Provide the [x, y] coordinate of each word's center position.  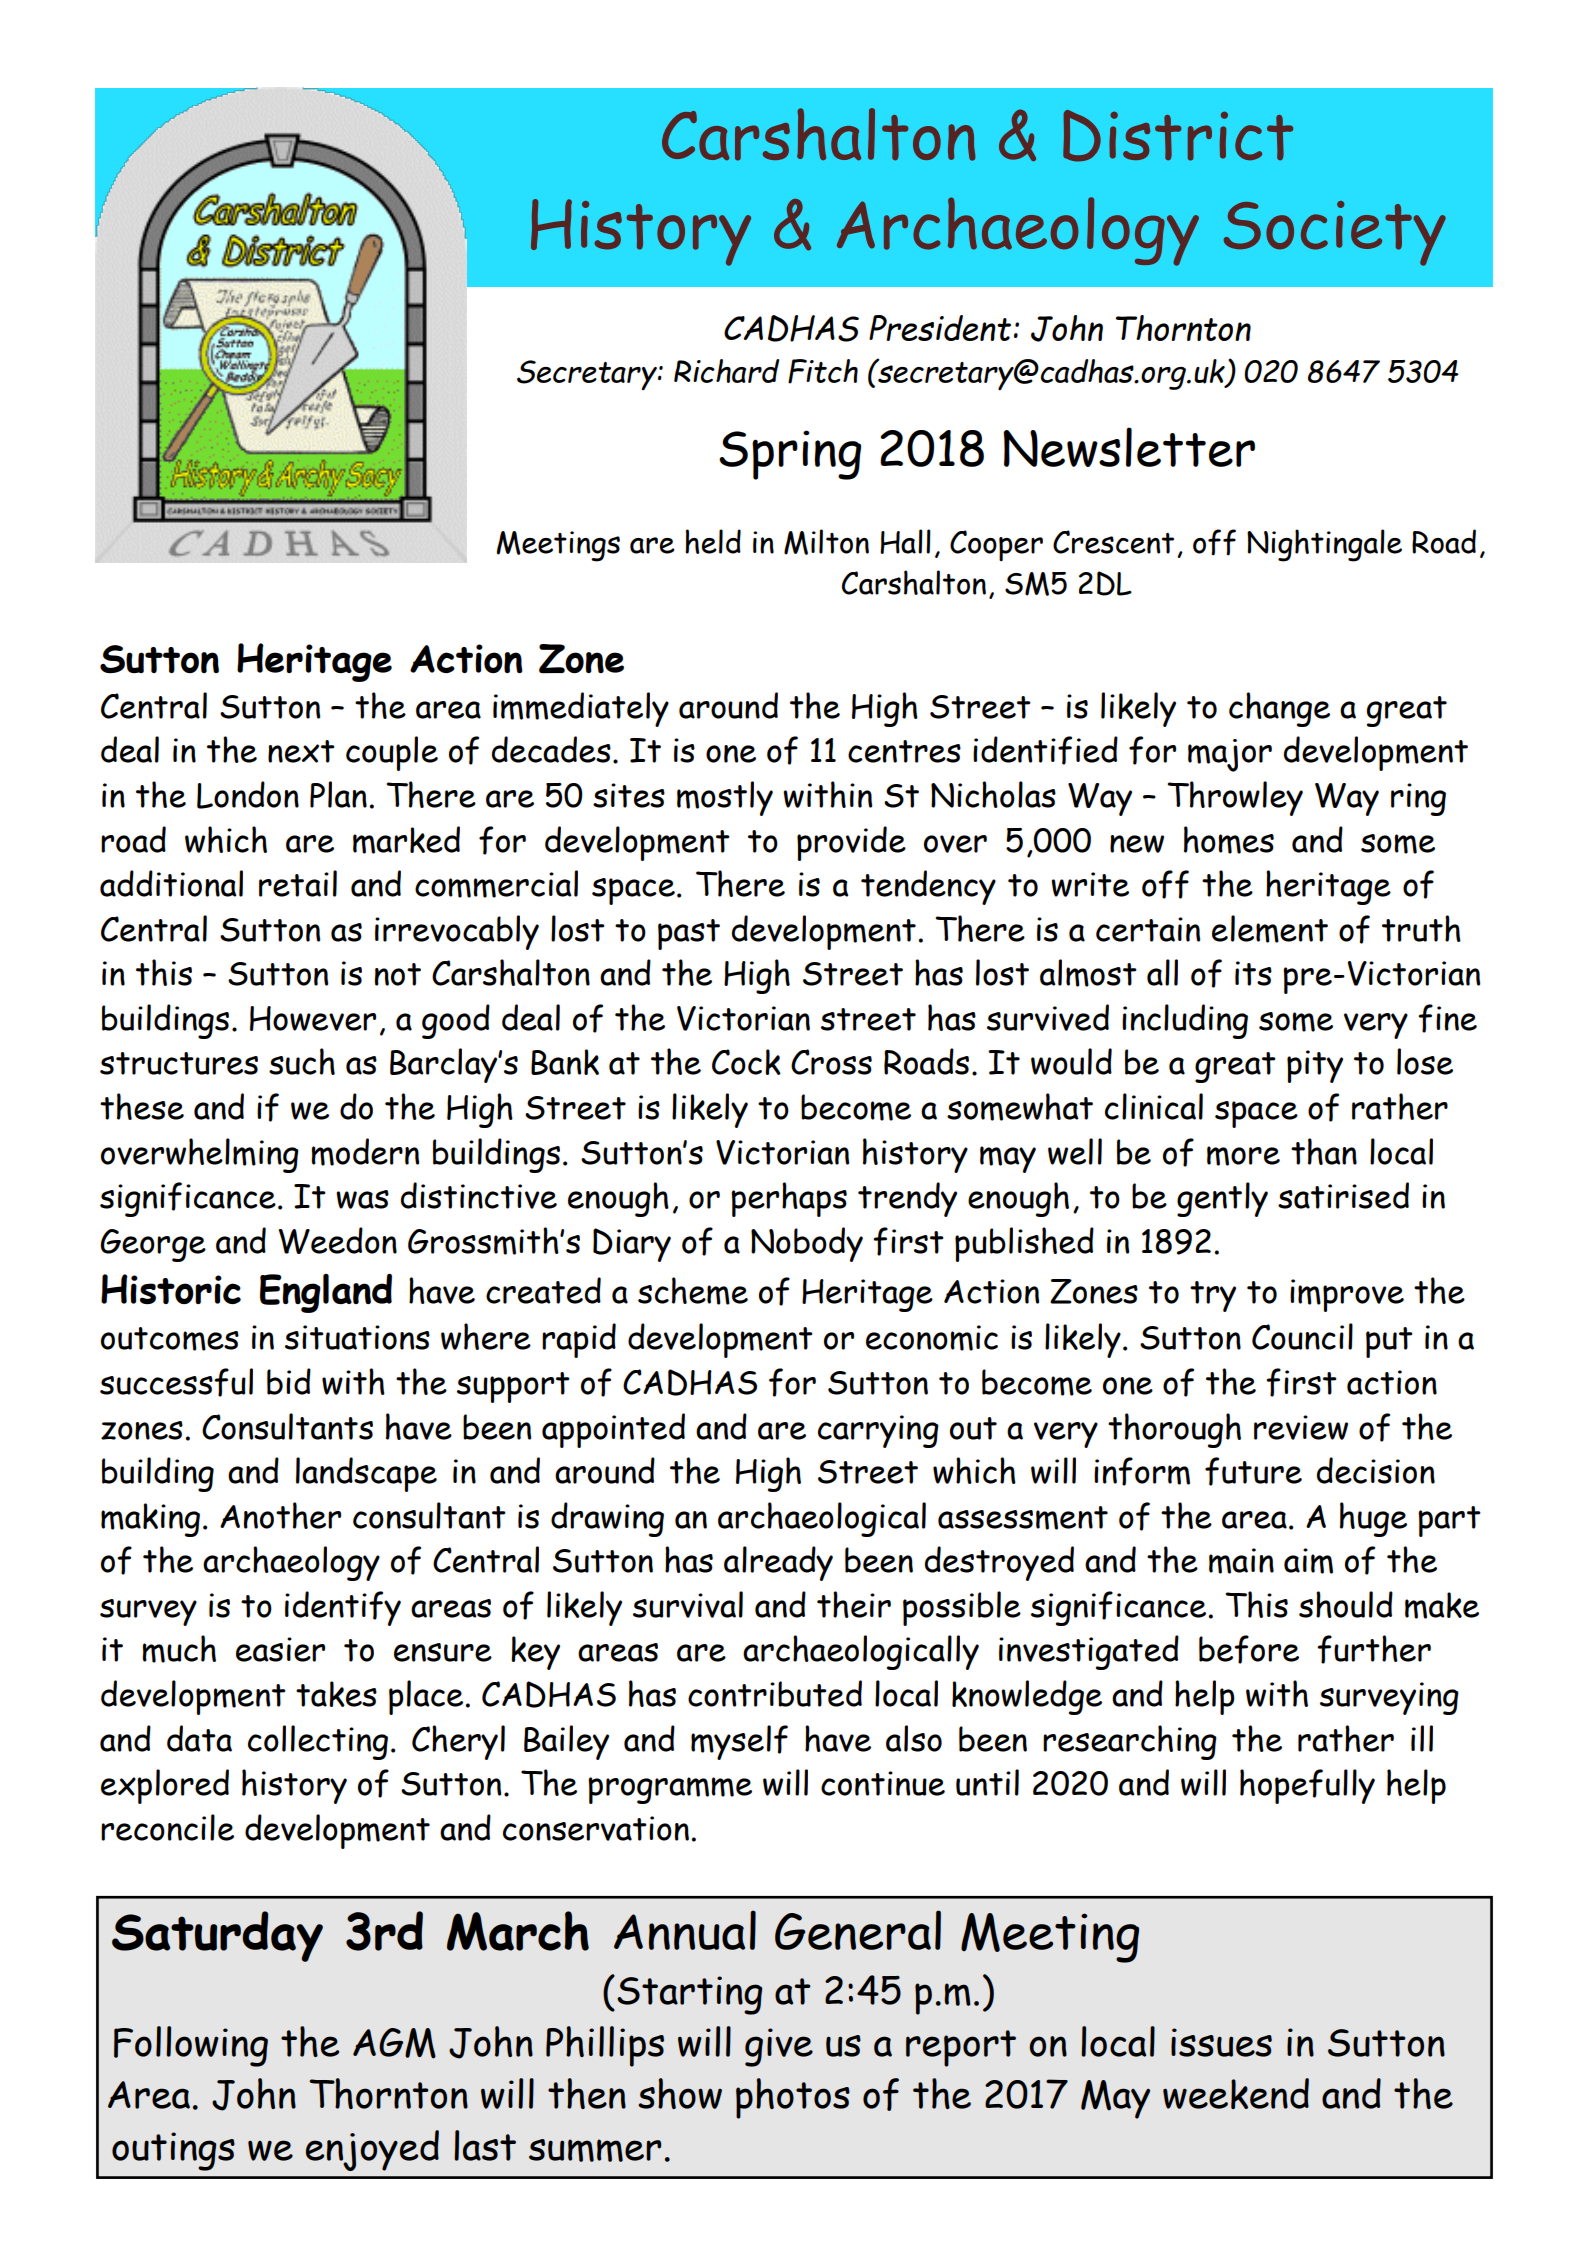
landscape [366, 1474]
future [1253, 1471]
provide [851, 843]
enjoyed [372, 2150]
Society [1335, 233]
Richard [726, 371]
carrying [878, 1431]
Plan [338, 794]
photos [793, 2098]
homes [1229, 840]
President [940, 328]
